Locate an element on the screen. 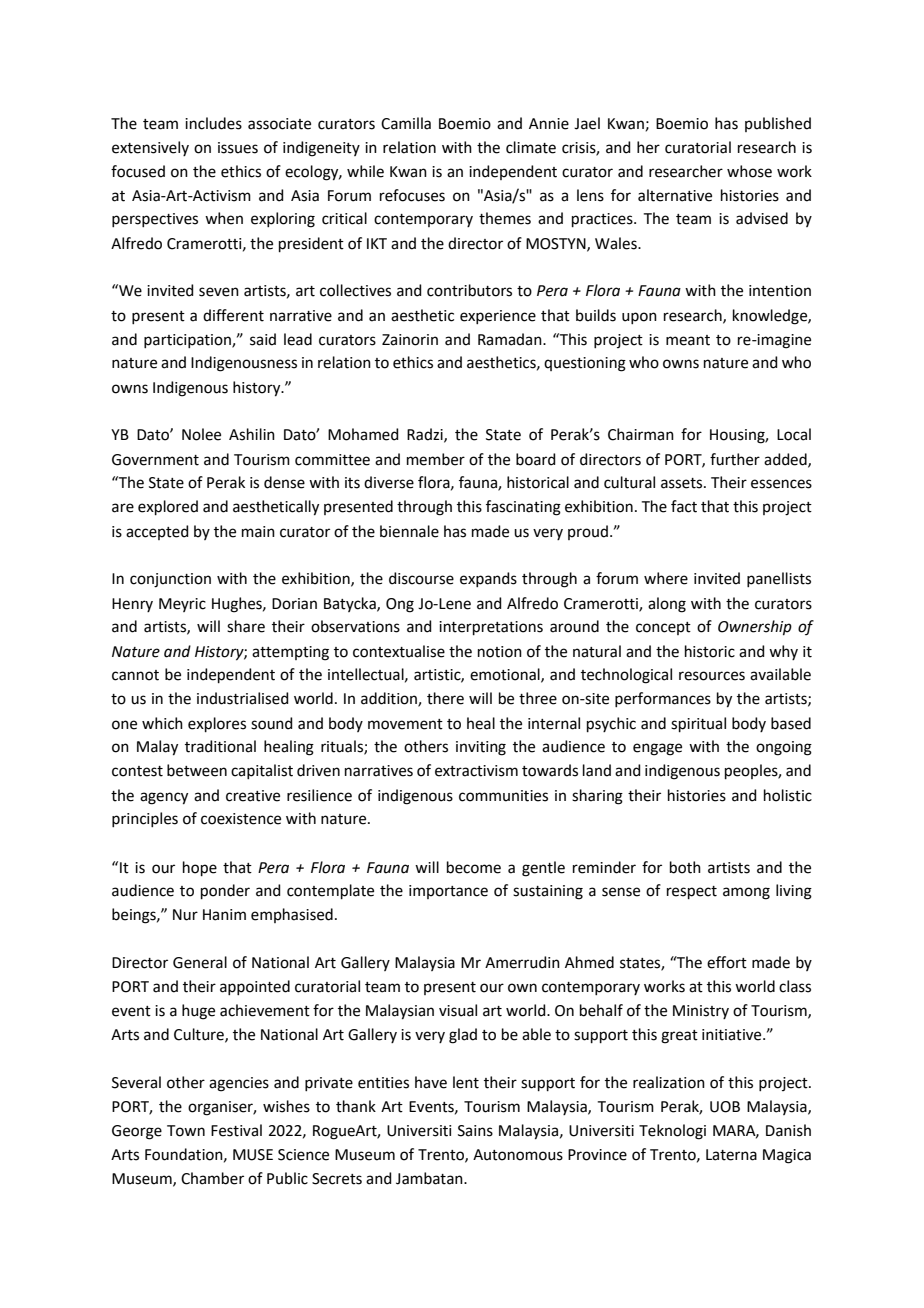 This screenshot has width=924, height=1308. issues is located at coordinates (238, 148).
